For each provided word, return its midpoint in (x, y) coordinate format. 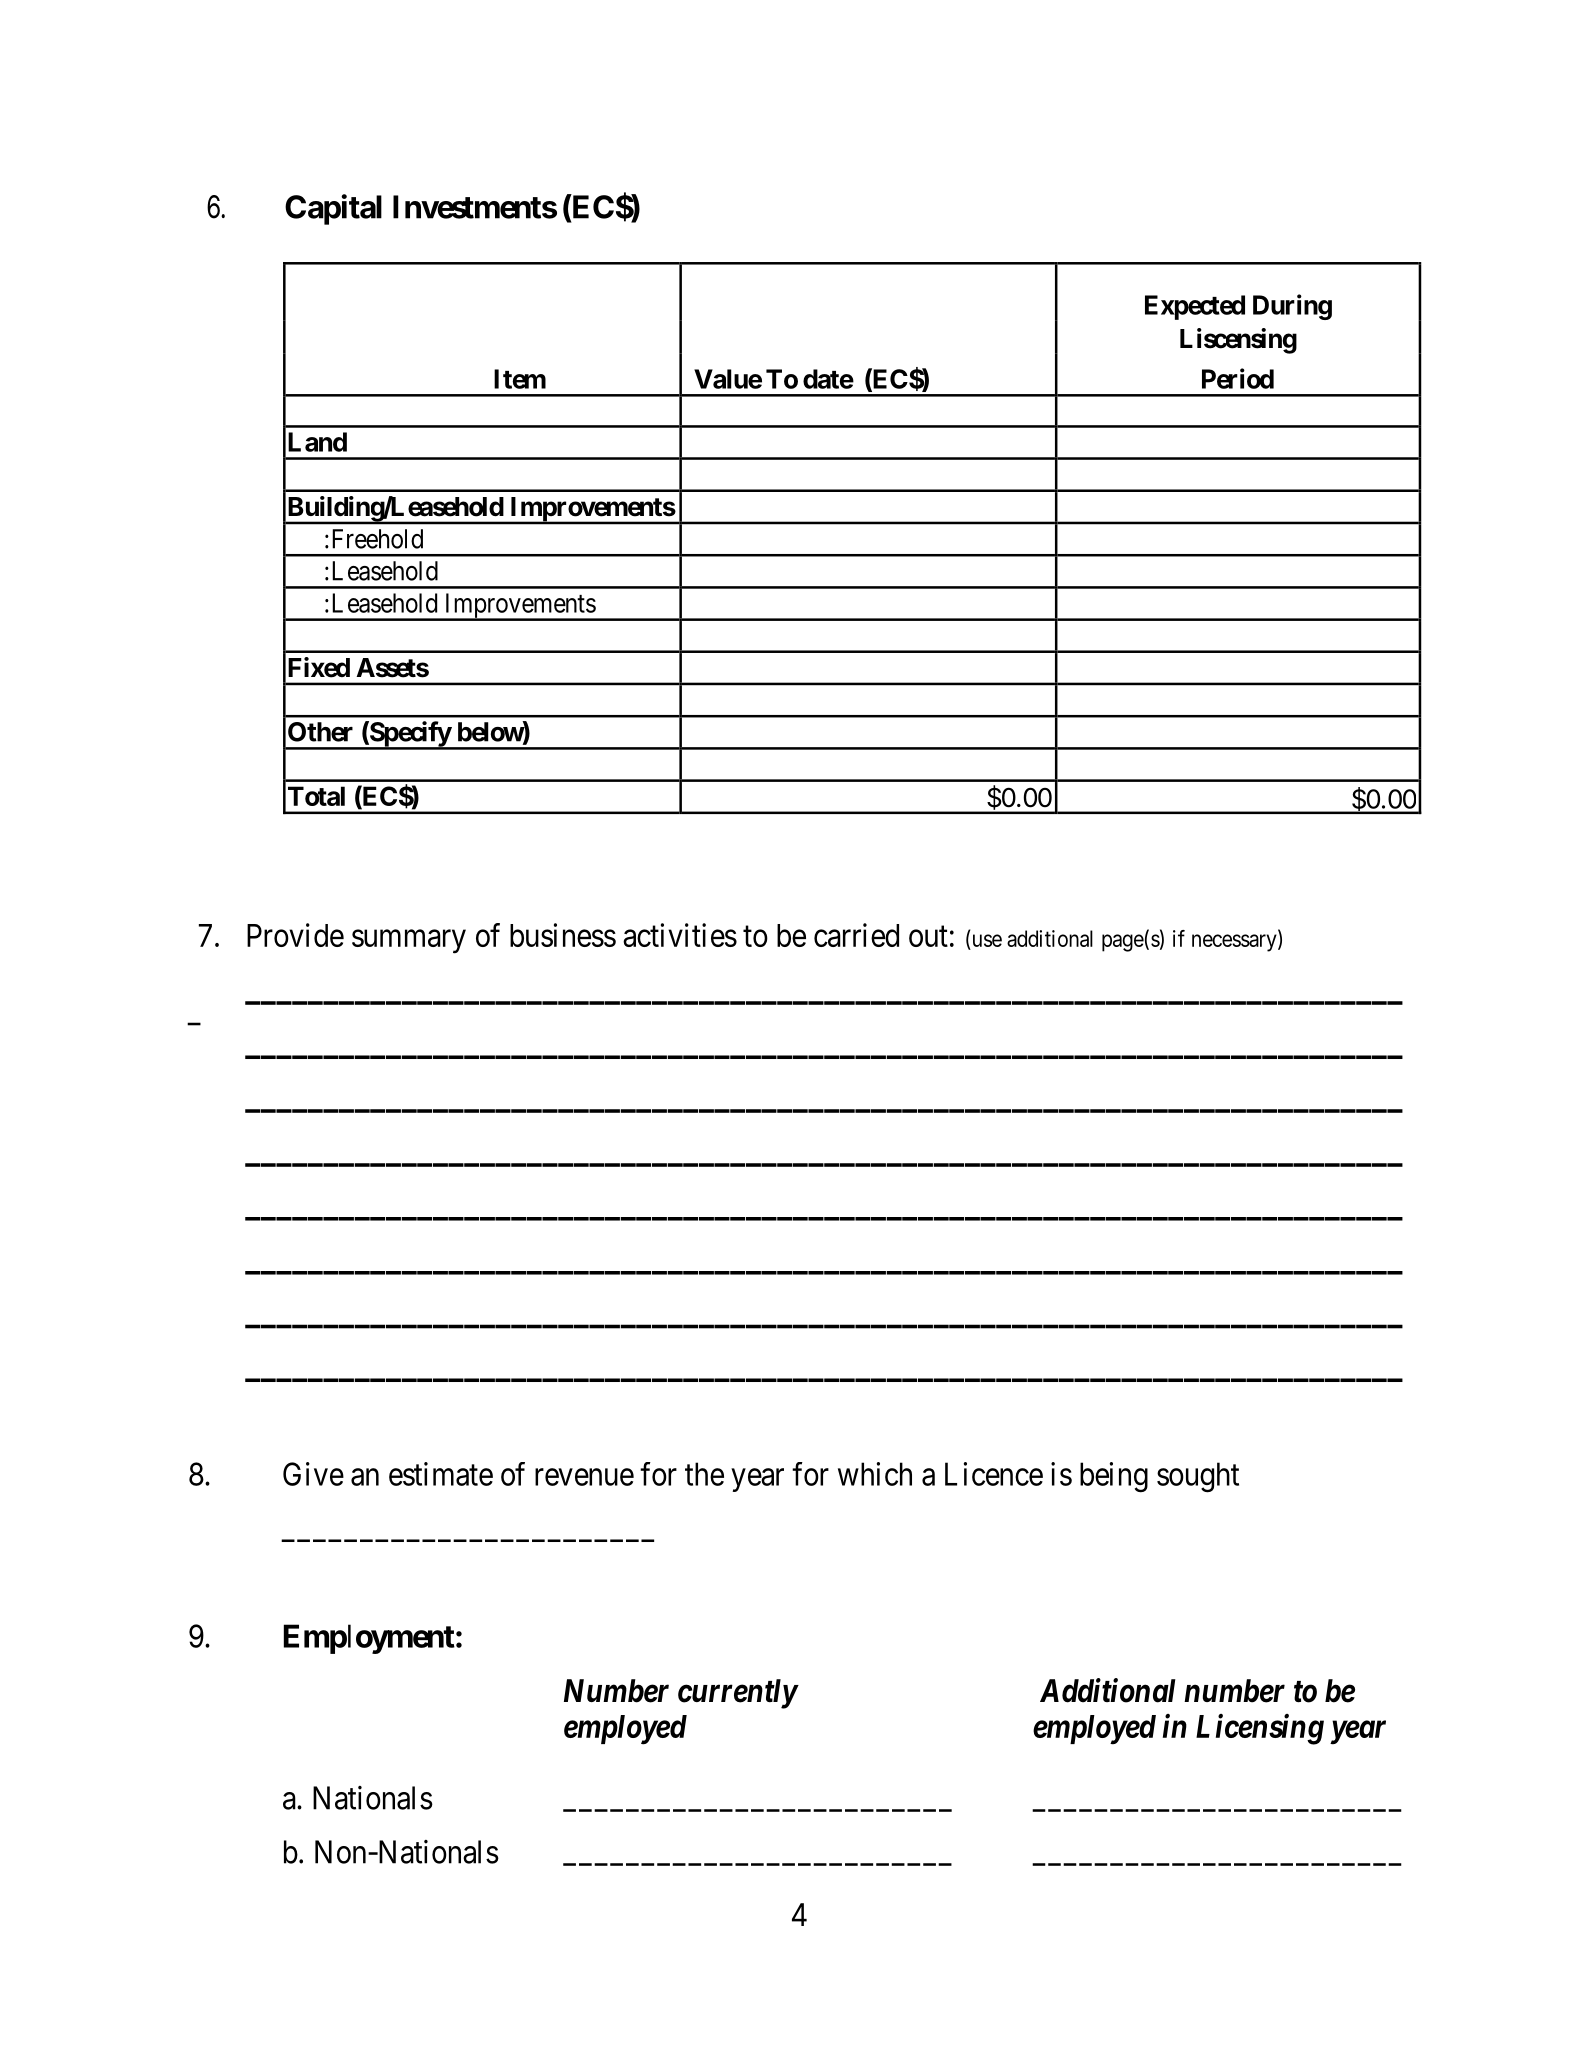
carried (856, 935)
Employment (369, 1639)
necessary (1235, 943)
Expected (1195, 307)
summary (409, 942)
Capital (333, 209)
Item (520, 379)
